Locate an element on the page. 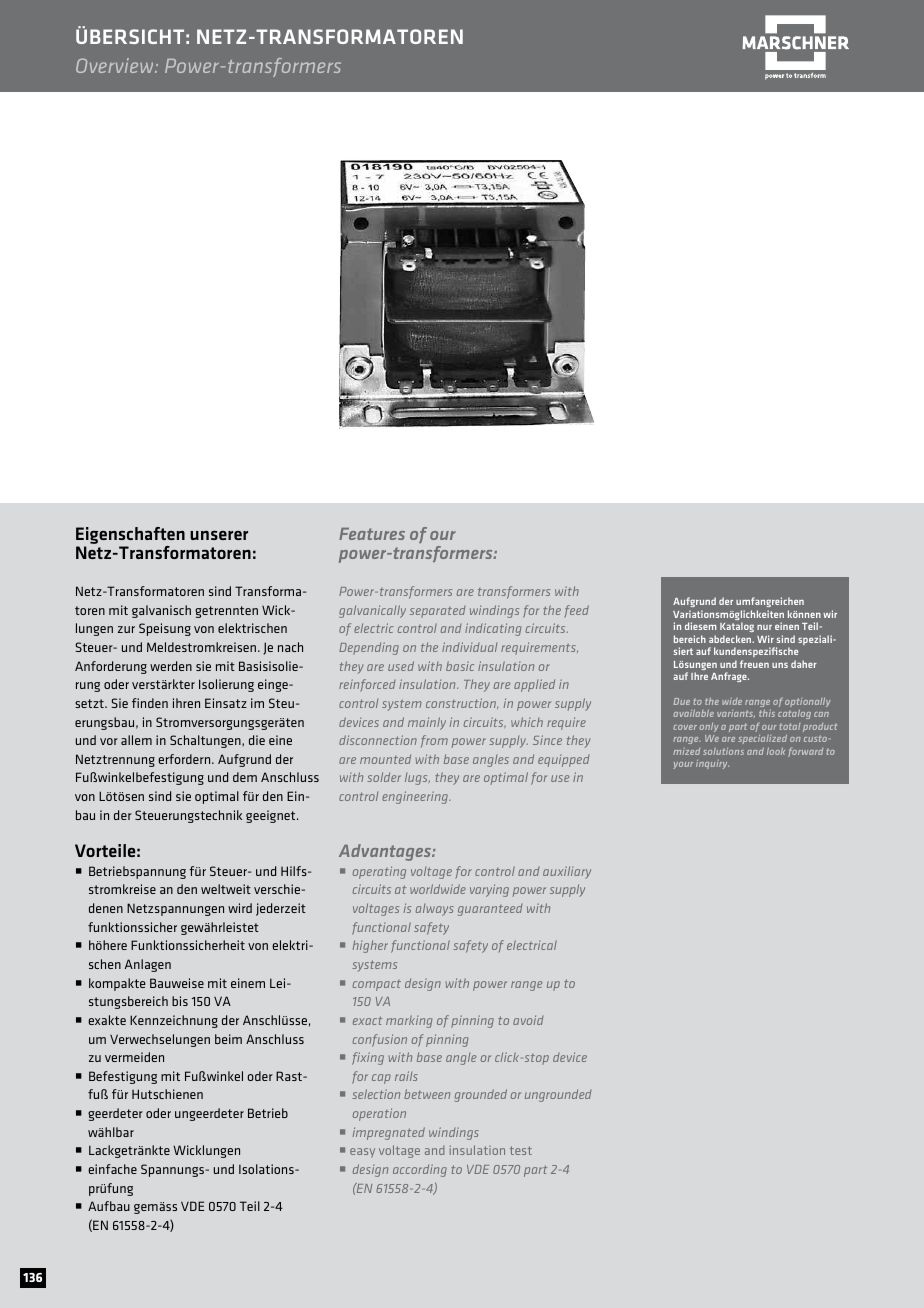  feed is located at coordinates (576, 611).
